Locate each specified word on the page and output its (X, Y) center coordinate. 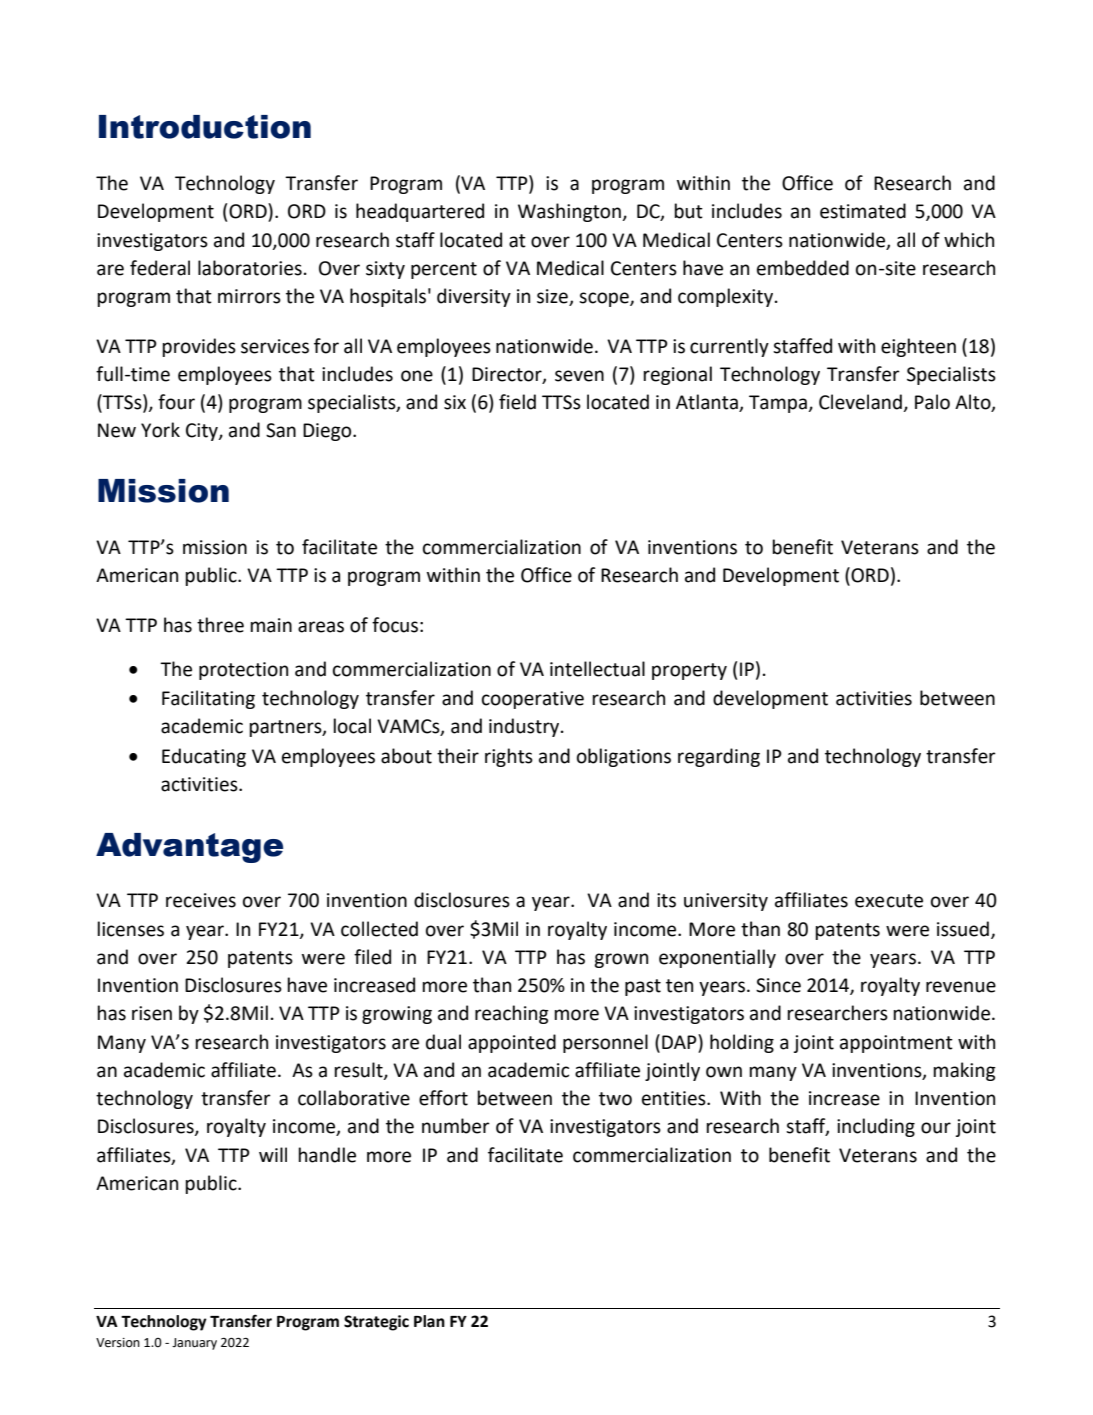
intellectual (597, 669)
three (220, 625)
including (876, 1127)
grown (621, 960)
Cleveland (861, 403)
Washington (570, 212)
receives (201, 900)
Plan (429, 1321)
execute (889, 901)
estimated (863, 211)
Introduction (205, 127)
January (194, 1344)
